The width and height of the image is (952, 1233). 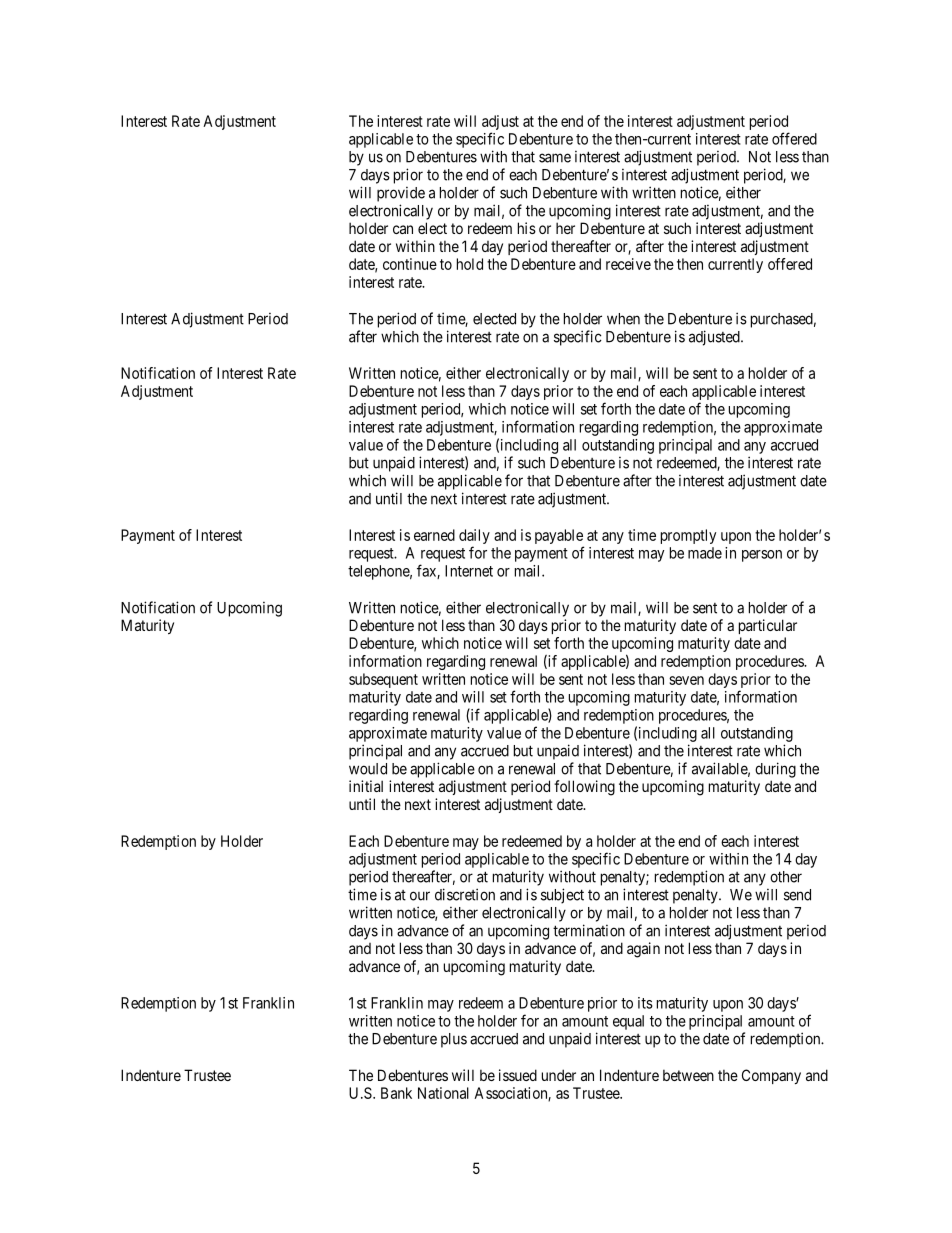 I want to click on receive, so click(x=628, y=264).
